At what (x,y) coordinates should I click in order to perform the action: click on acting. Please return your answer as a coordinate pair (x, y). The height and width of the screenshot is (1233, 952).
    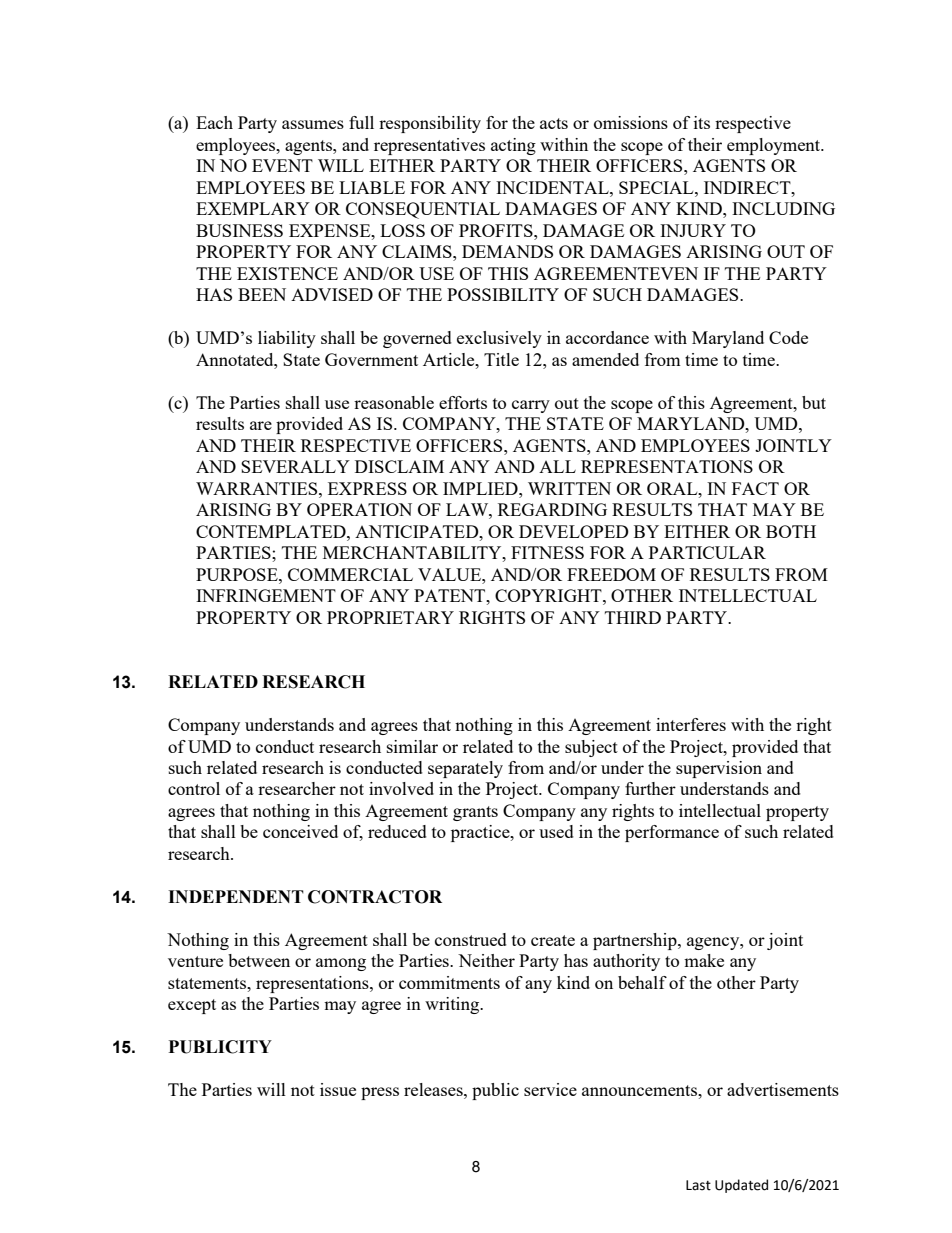
    Looking at the image, I should click on (513, 146).
